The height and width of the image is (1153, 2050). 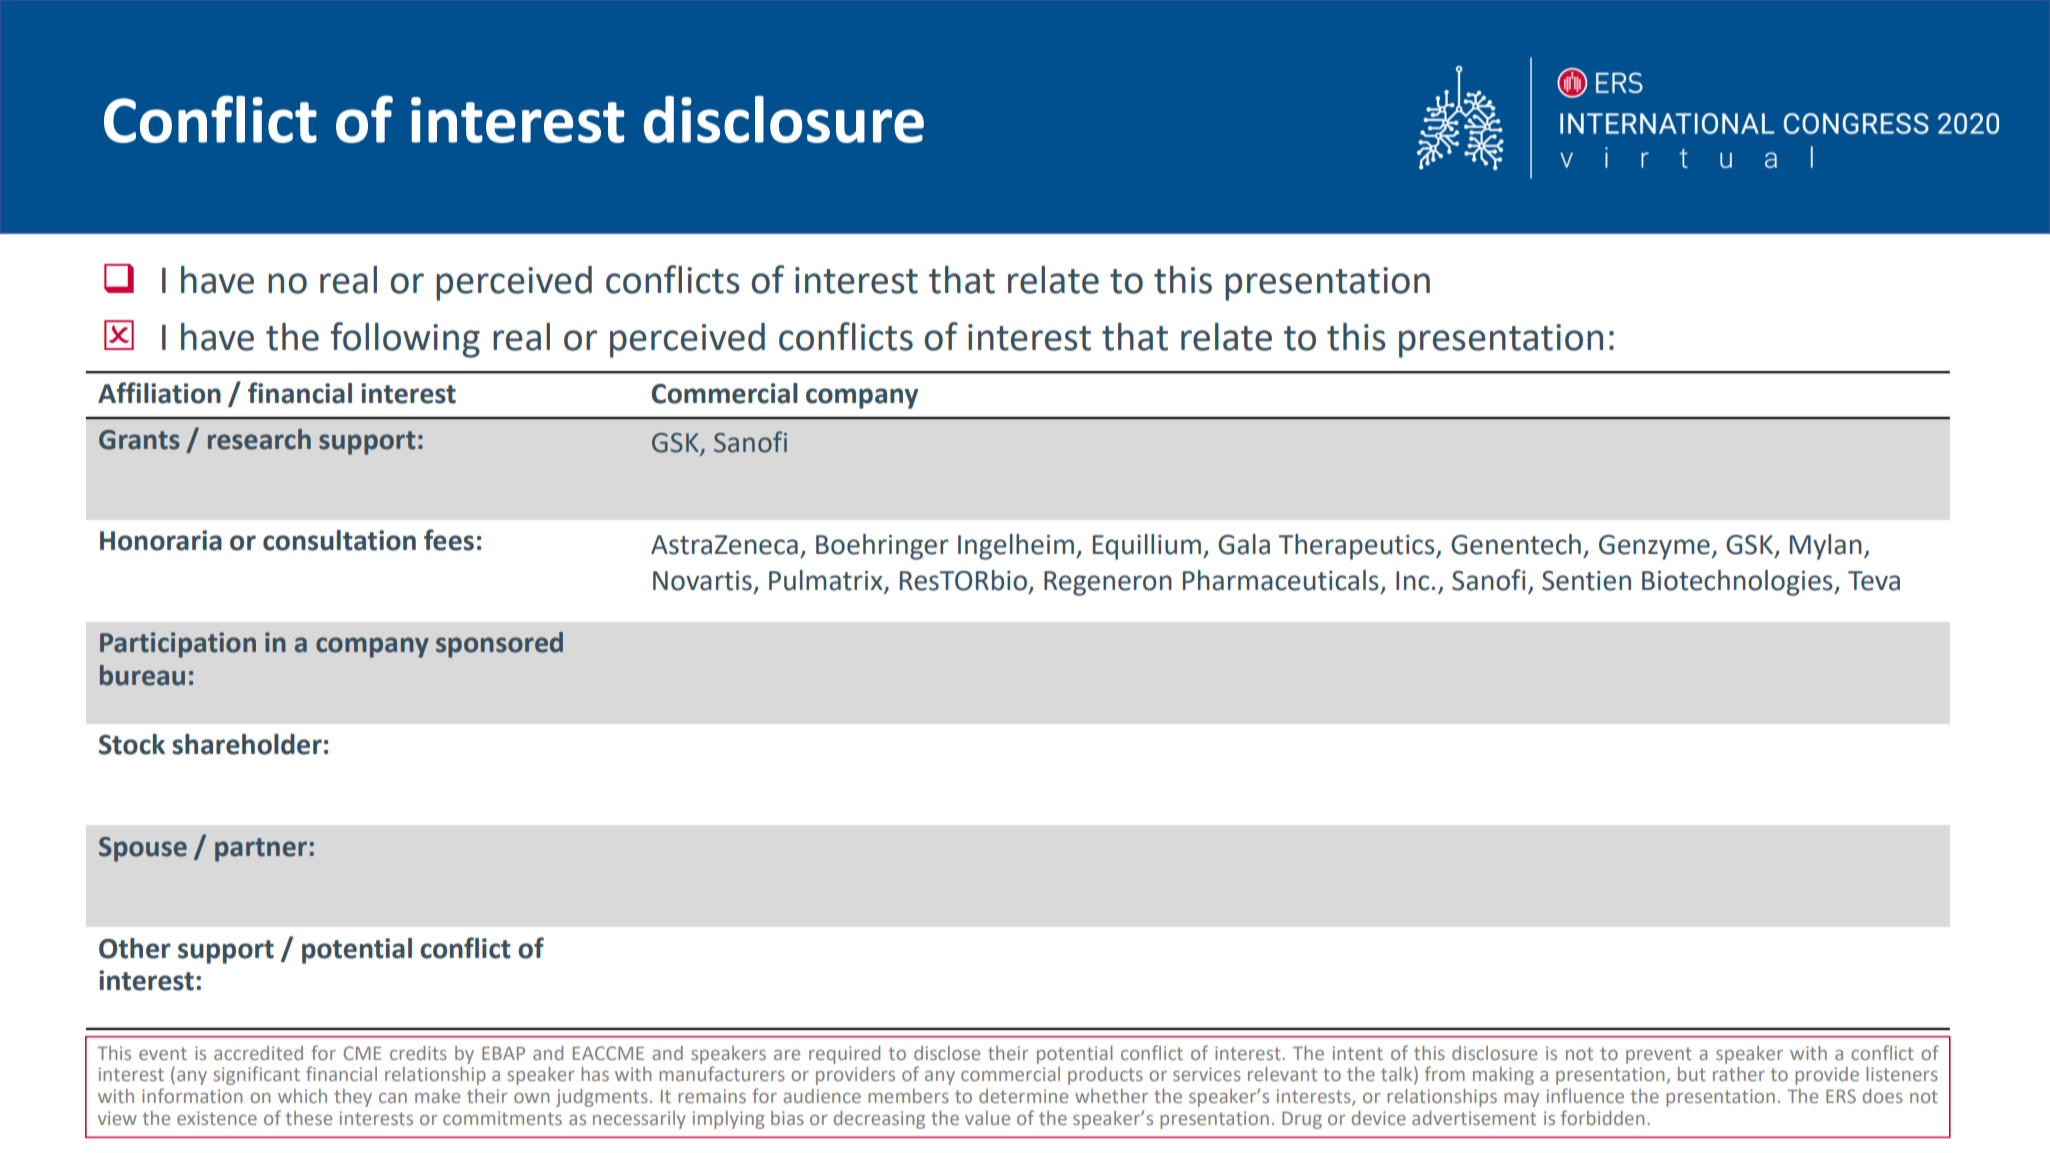 I want to click on Mylan, so click(x=1826, y=547).
